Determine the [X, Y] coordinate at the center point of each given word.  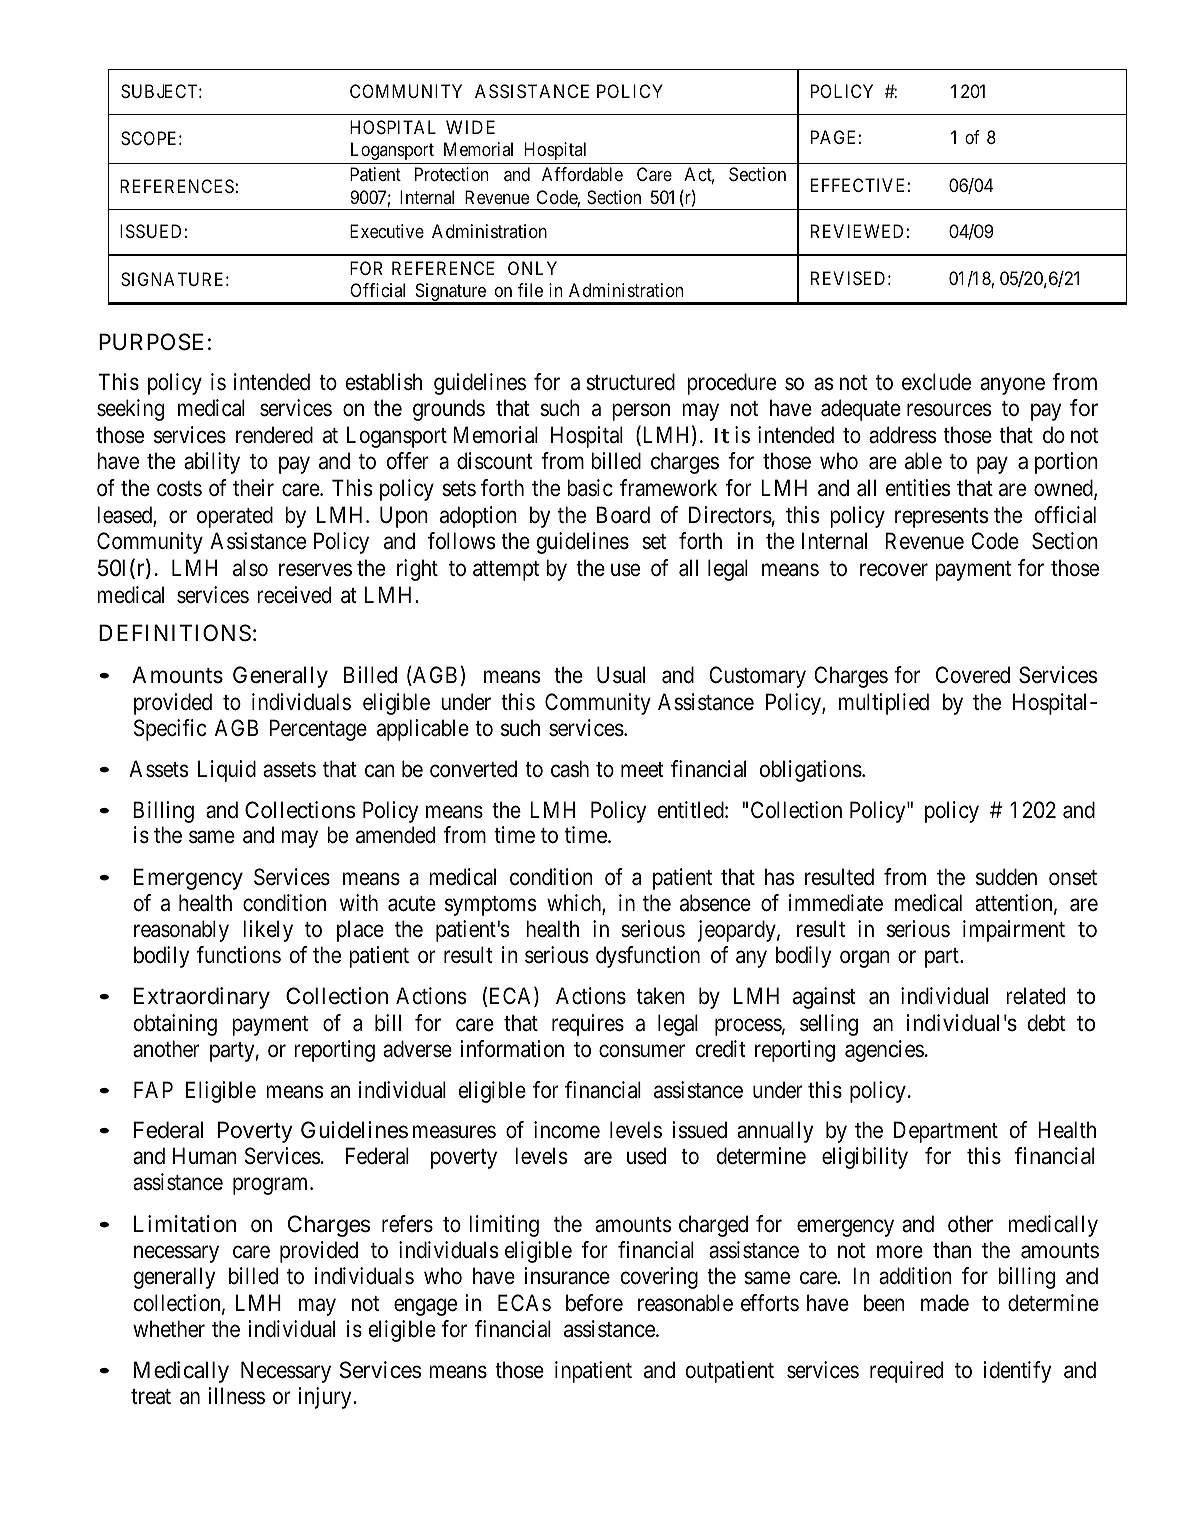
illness [236, 1396]
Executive [387, 231]
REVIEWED [857, 231]
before [594, 1303]
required [906, 1372]
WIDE [470, 127]
